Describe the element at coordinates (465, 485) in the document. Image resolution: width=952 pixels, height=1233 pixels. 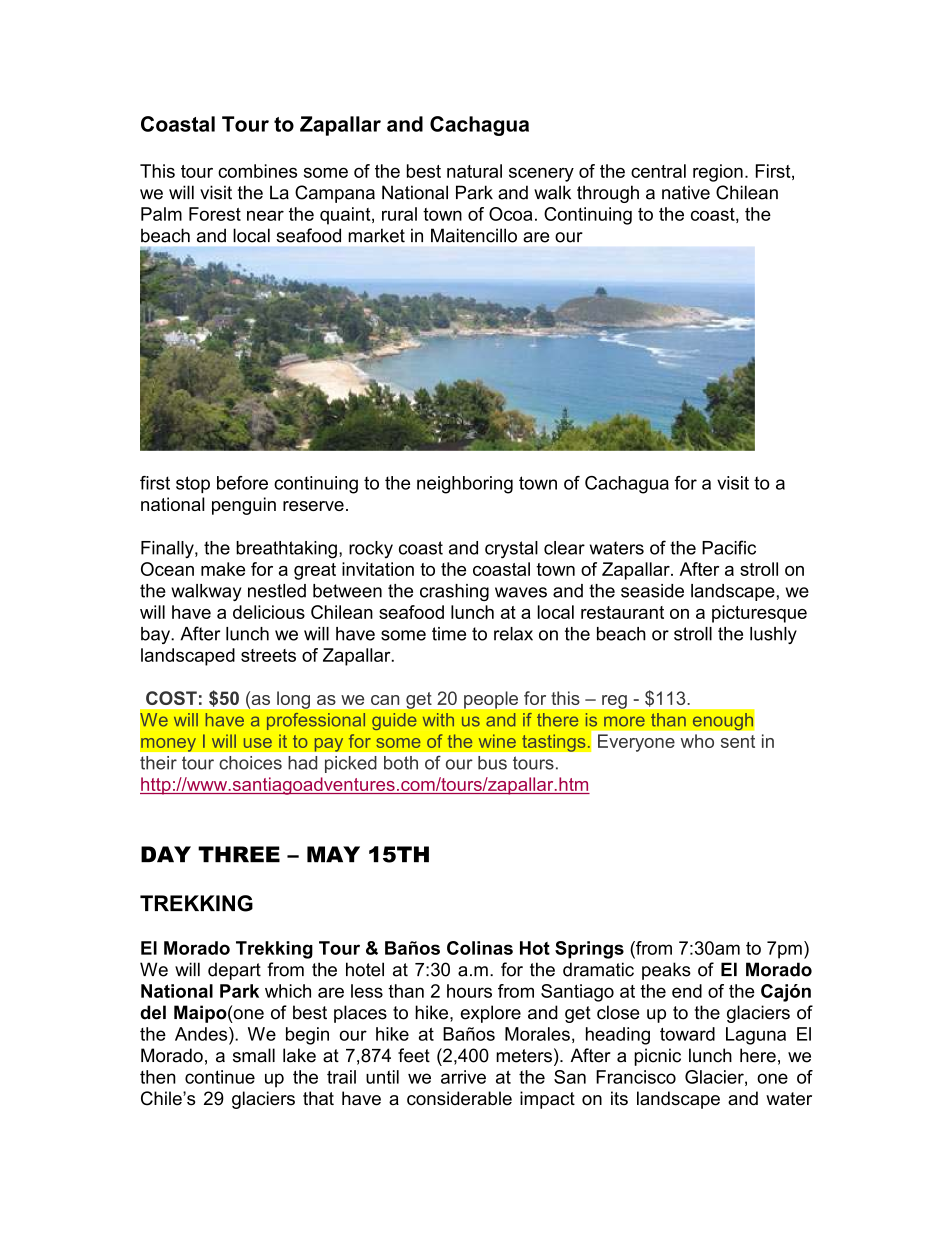
I see `neighboring` at that location.
